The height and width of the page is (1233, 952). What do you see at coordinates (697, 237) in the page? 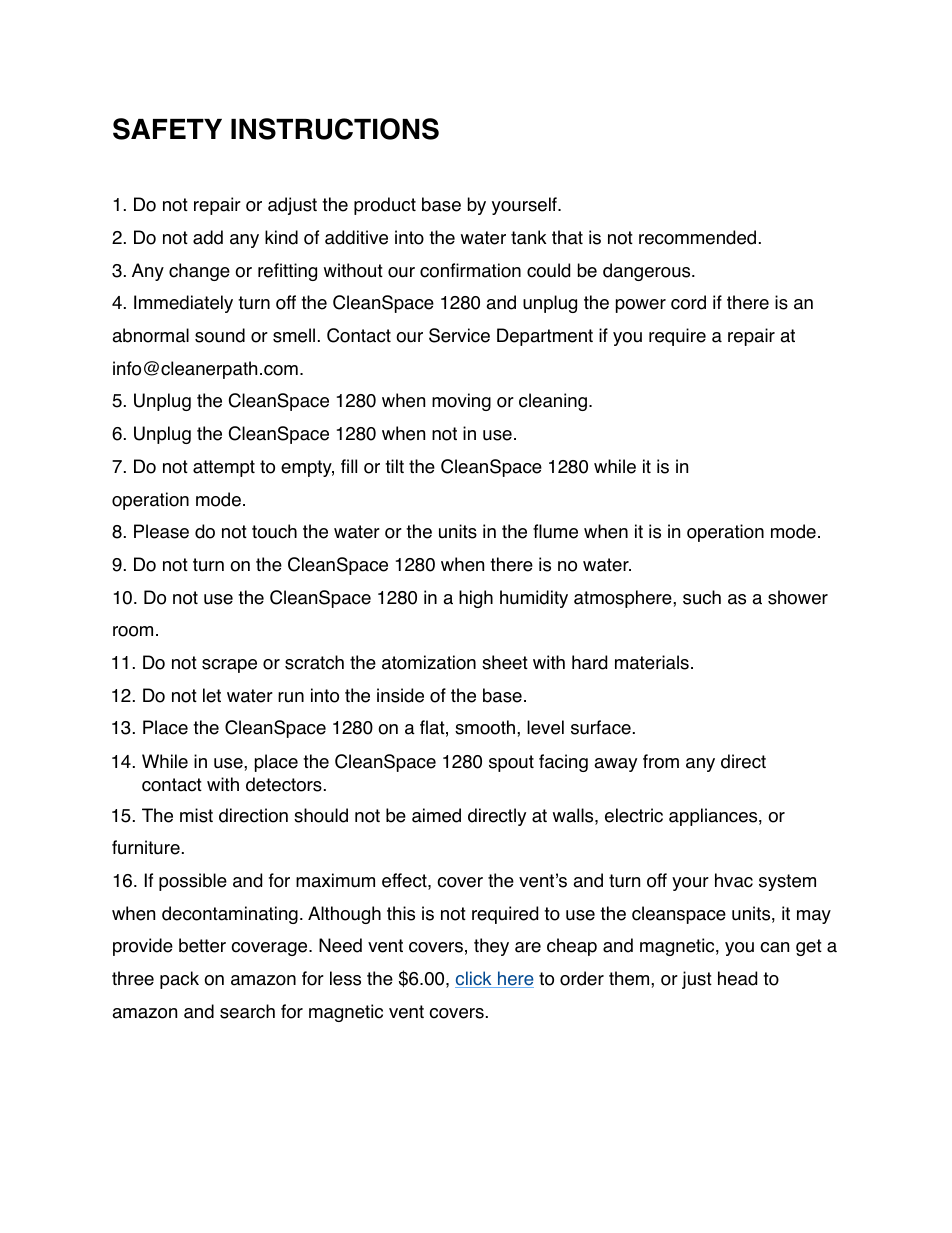
I see `recommended` at bounding box center [697, 237].
